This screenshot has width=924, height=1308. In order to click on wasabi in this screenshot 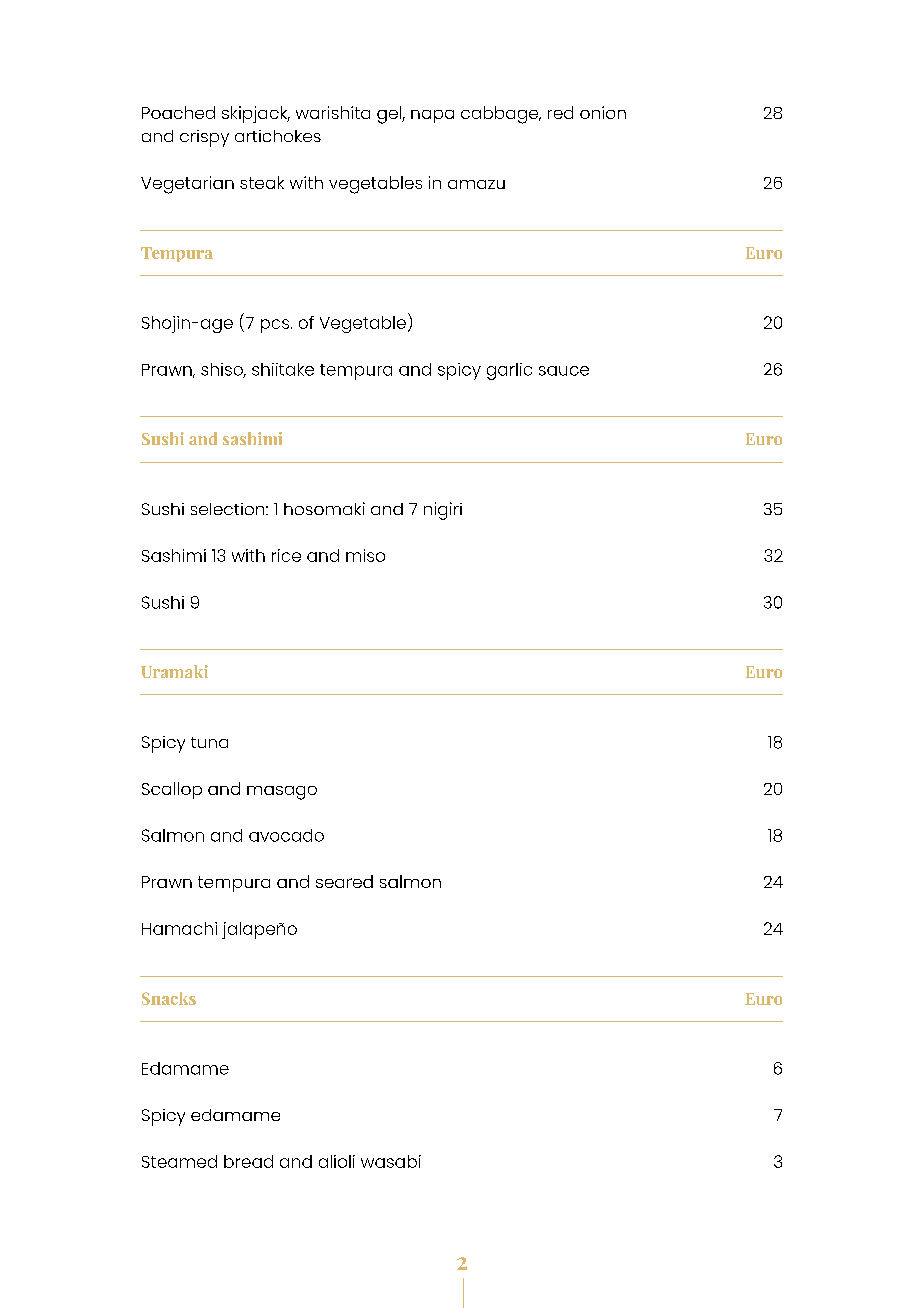, I will do `click(391, 1161)`.
